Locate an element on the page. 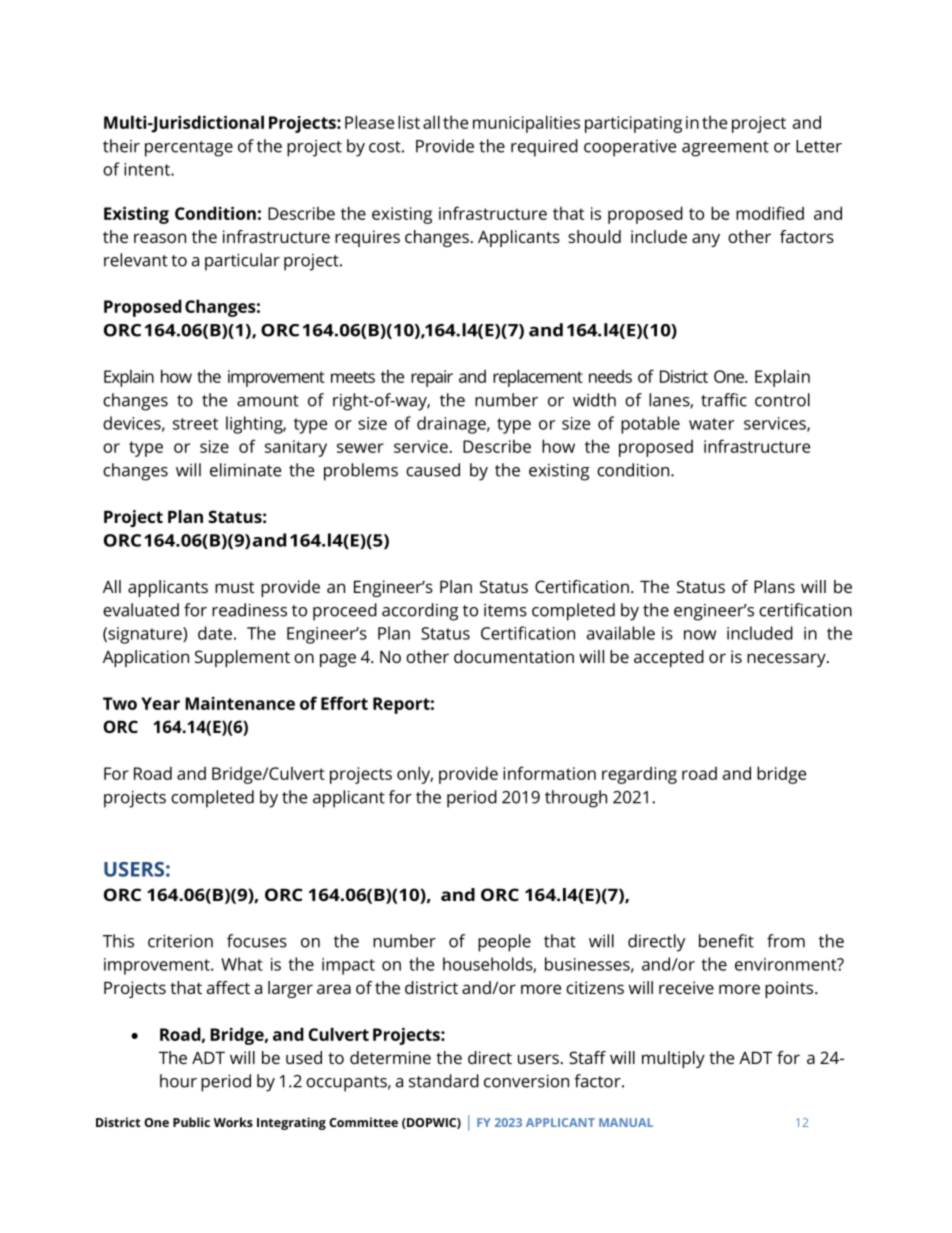 The image size is (952, 1233). agreement is located at coordinates (725, 149).
